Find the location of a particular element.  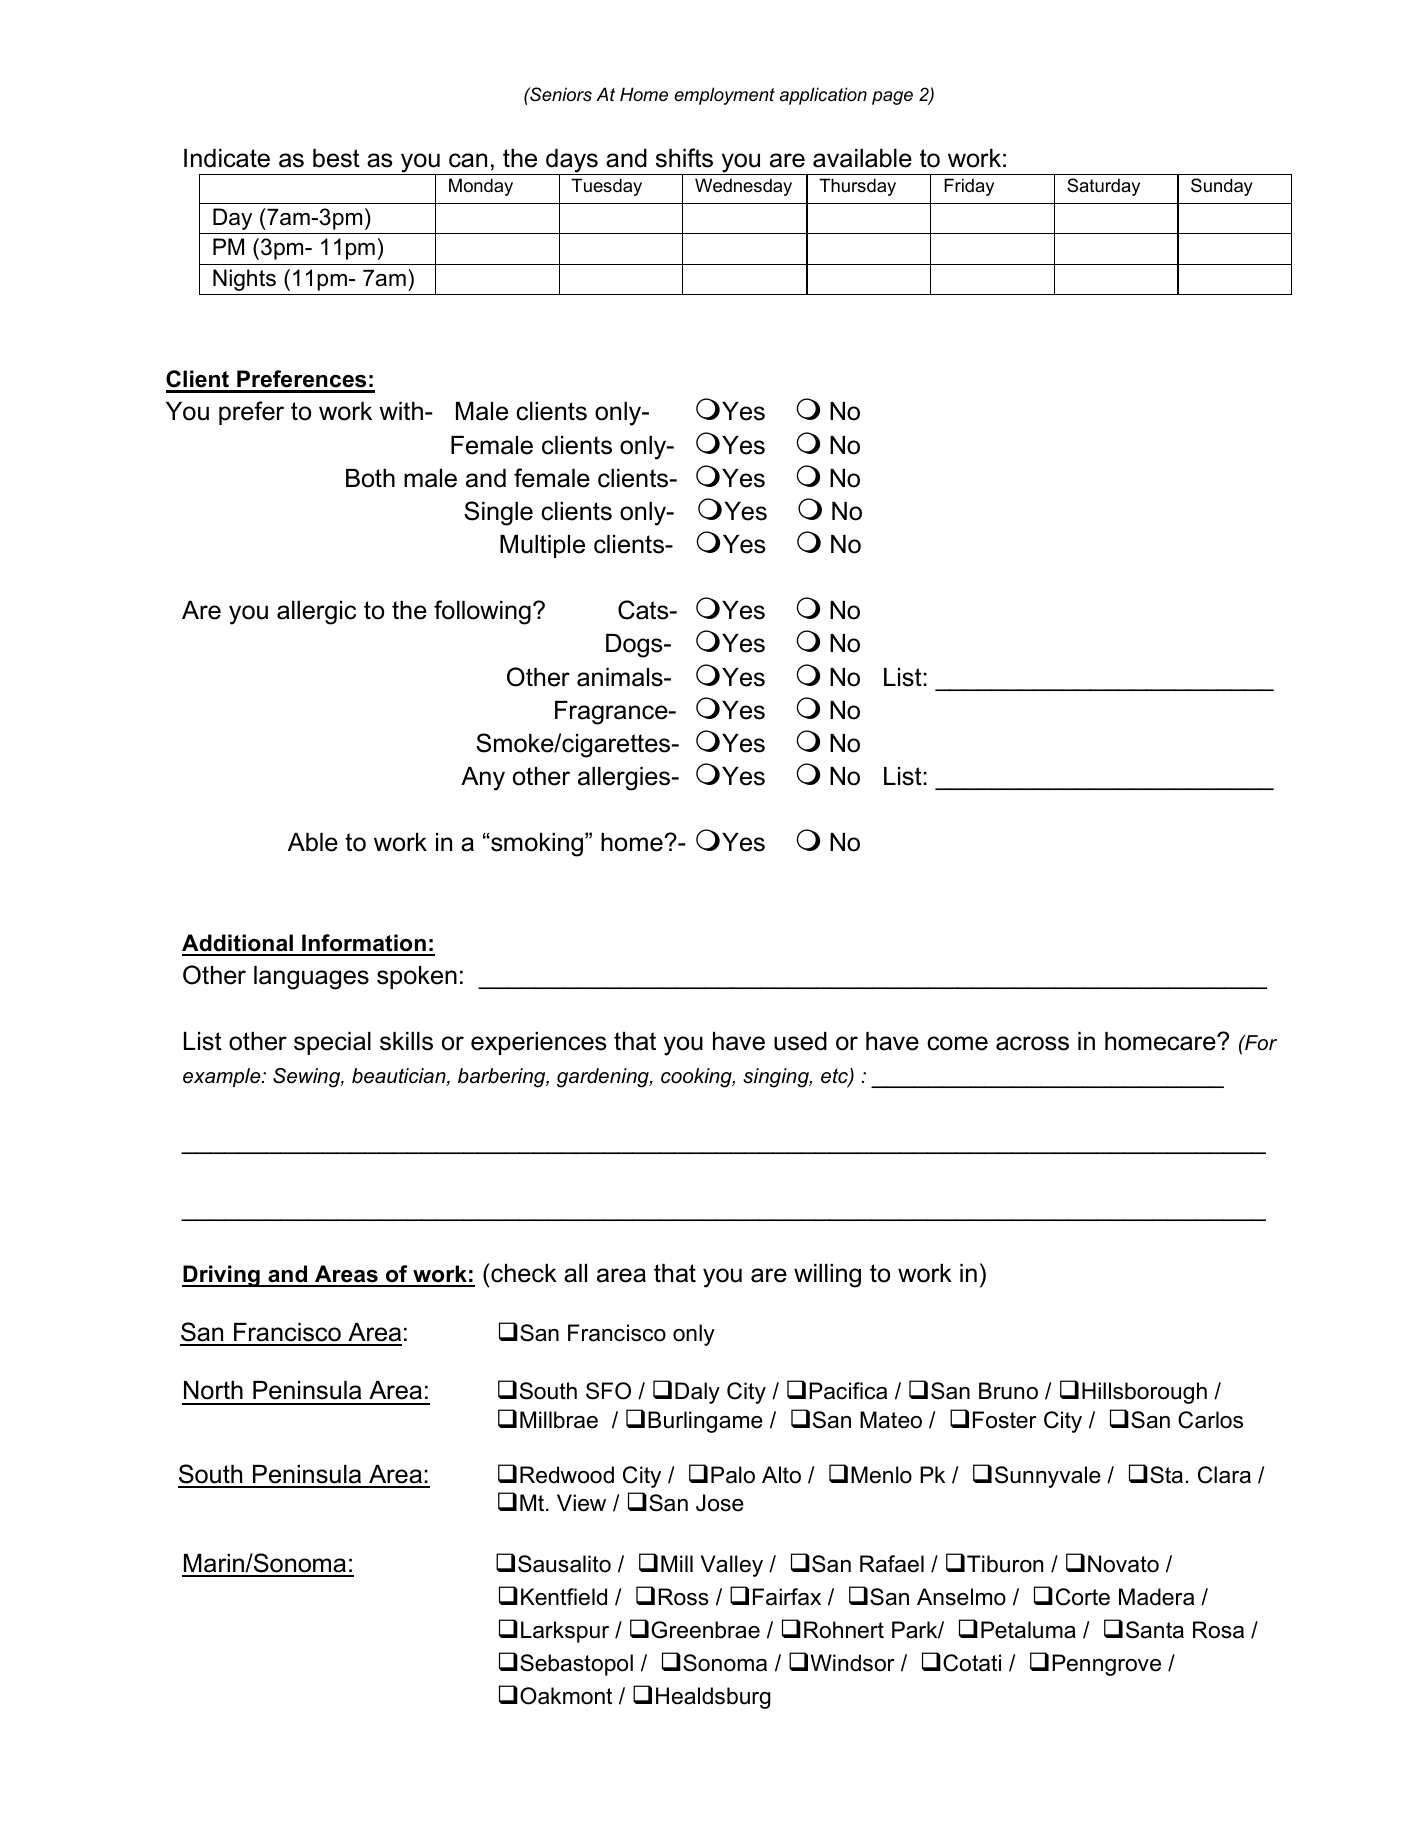

Saturday is located at coordinates (1103, 187).
